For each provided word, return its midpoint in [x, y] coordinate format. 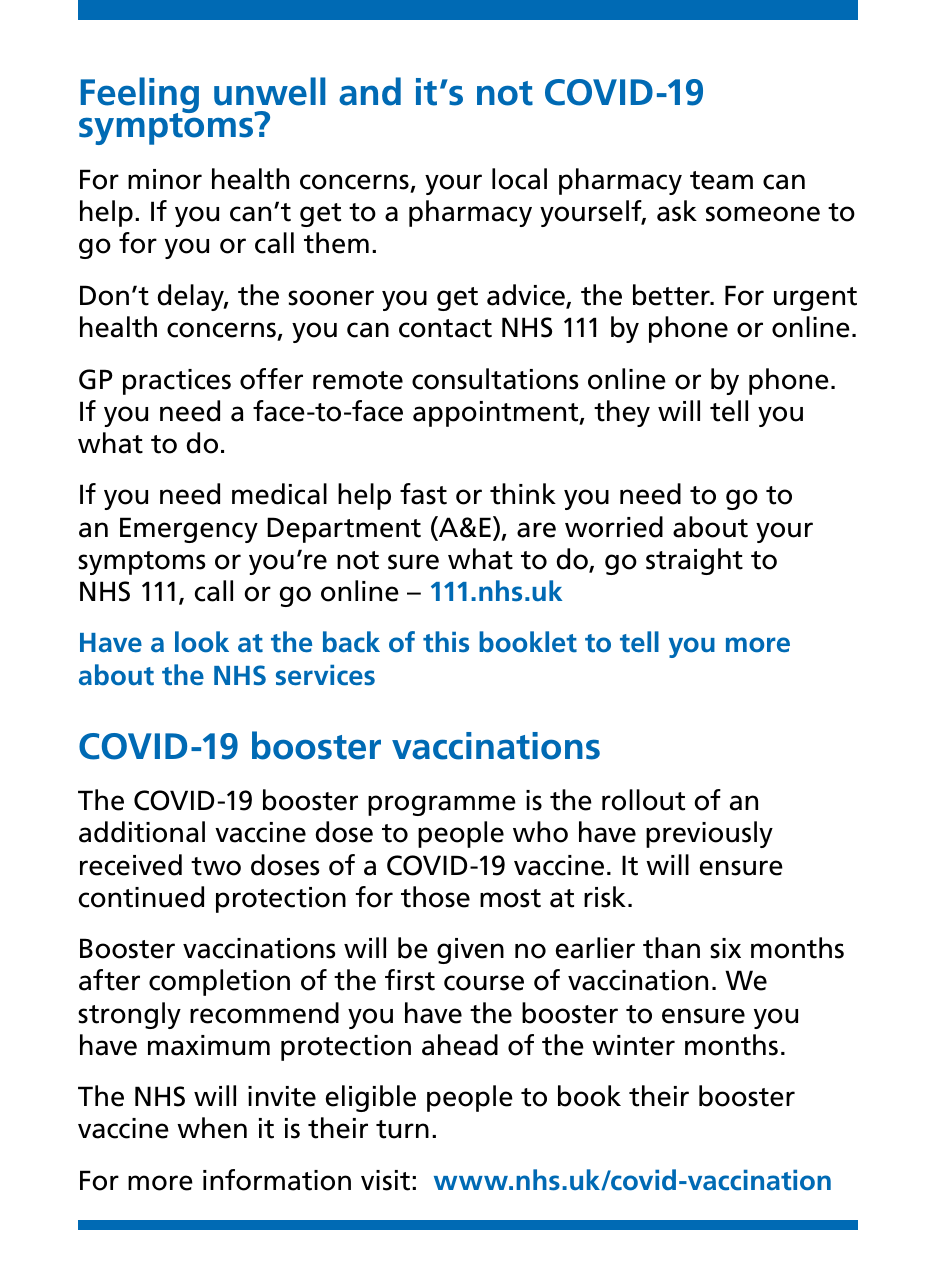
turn [402, 1129]
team [721, 180]
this [446, 642]
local [519, 179]
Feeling [140, 96]
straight [694, 561]
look [202, 642]
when [212, 1128]
